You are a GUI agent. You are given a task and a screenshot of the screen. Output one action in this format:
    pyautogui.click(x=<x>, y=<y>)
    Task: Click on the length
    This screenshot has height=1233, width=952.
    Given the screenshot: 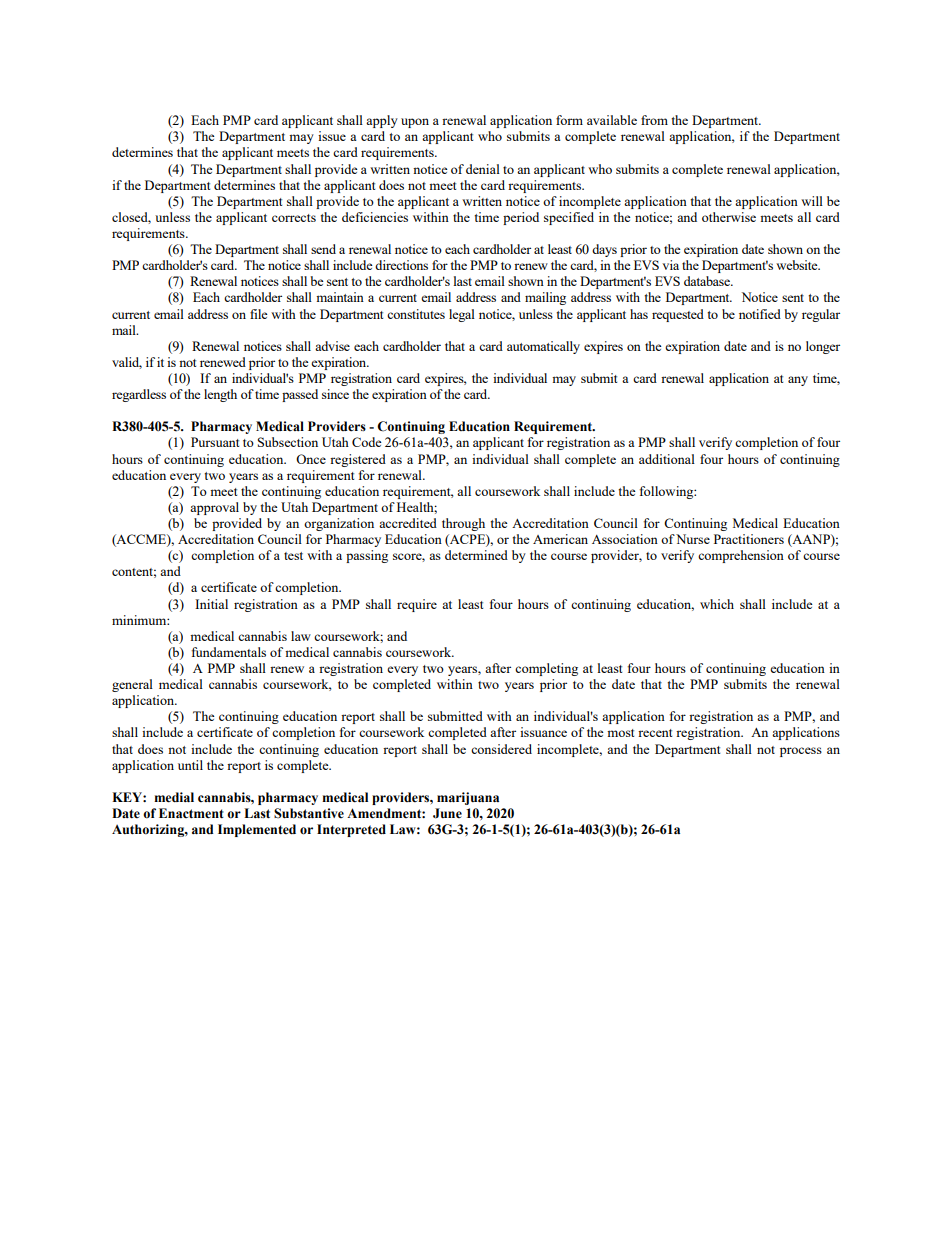 What is the action you would take?
    pyautogui.click(x=220, y=395)
